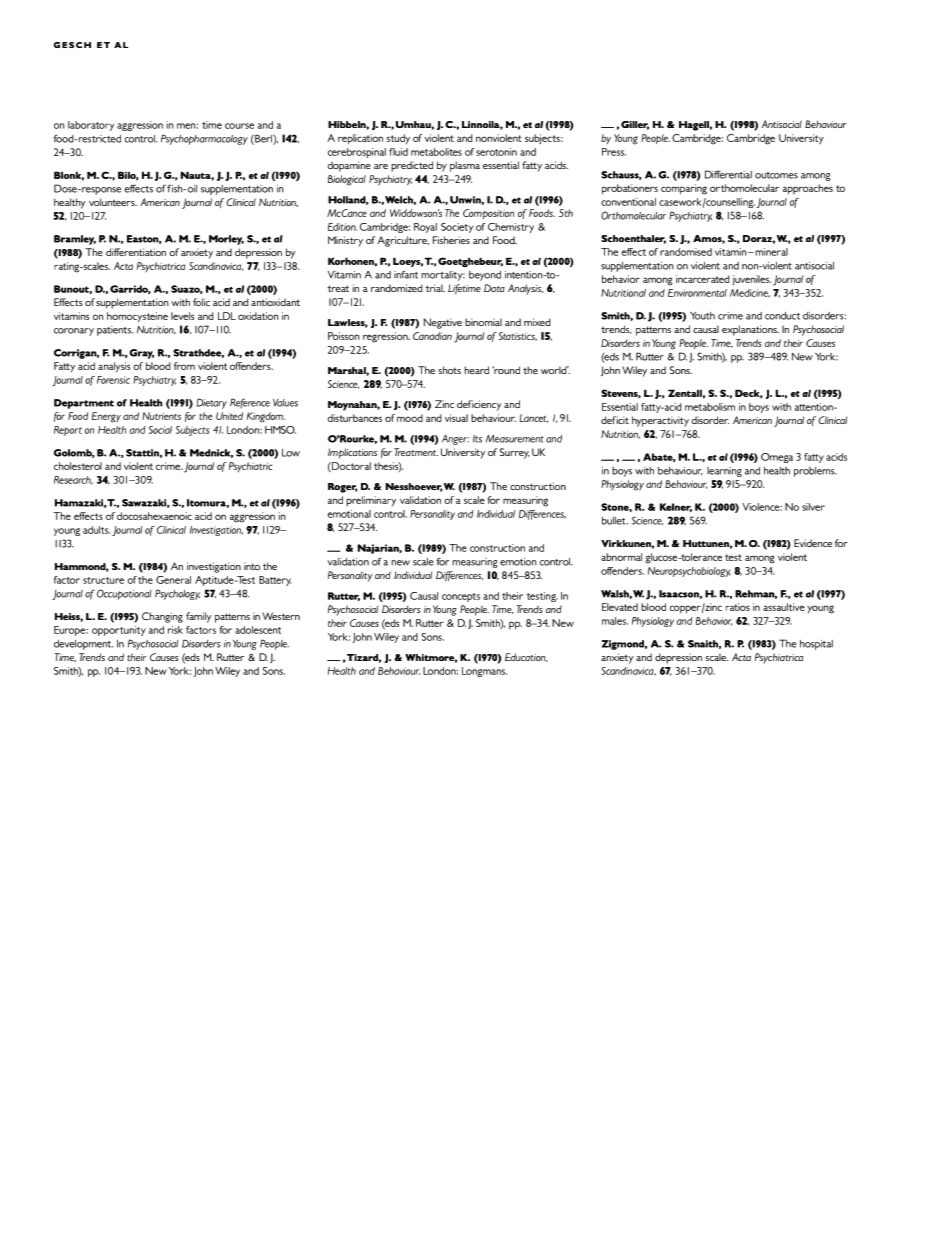 Image resolution: width=952 pixels, height=1233 pixels. What do you see at coordinates (226, 240) in the screenshot?
I see `Morley` at bounding box center [226, 240].
